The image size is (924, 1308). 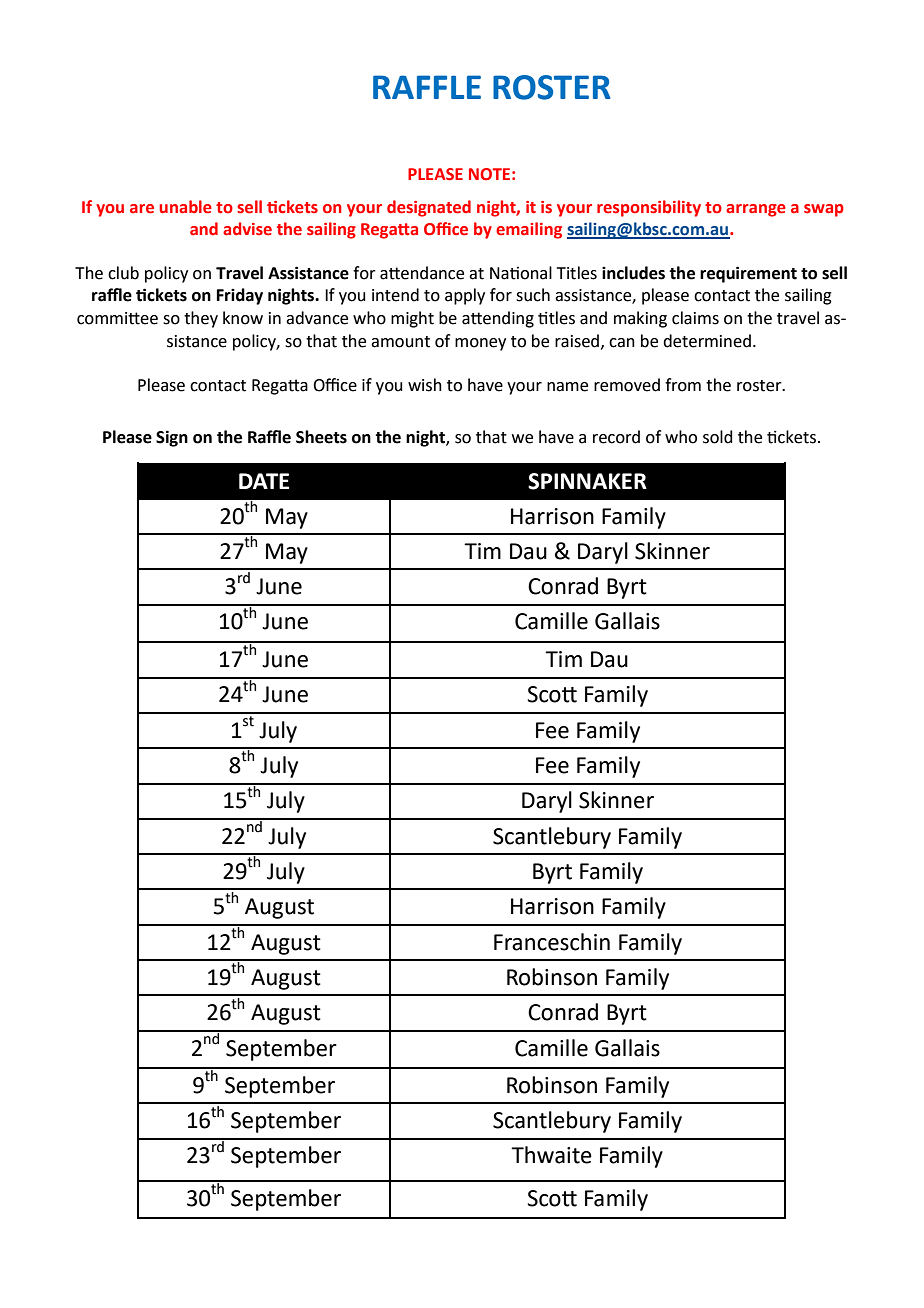 I want to click on from, so click(x=683, y=385).
